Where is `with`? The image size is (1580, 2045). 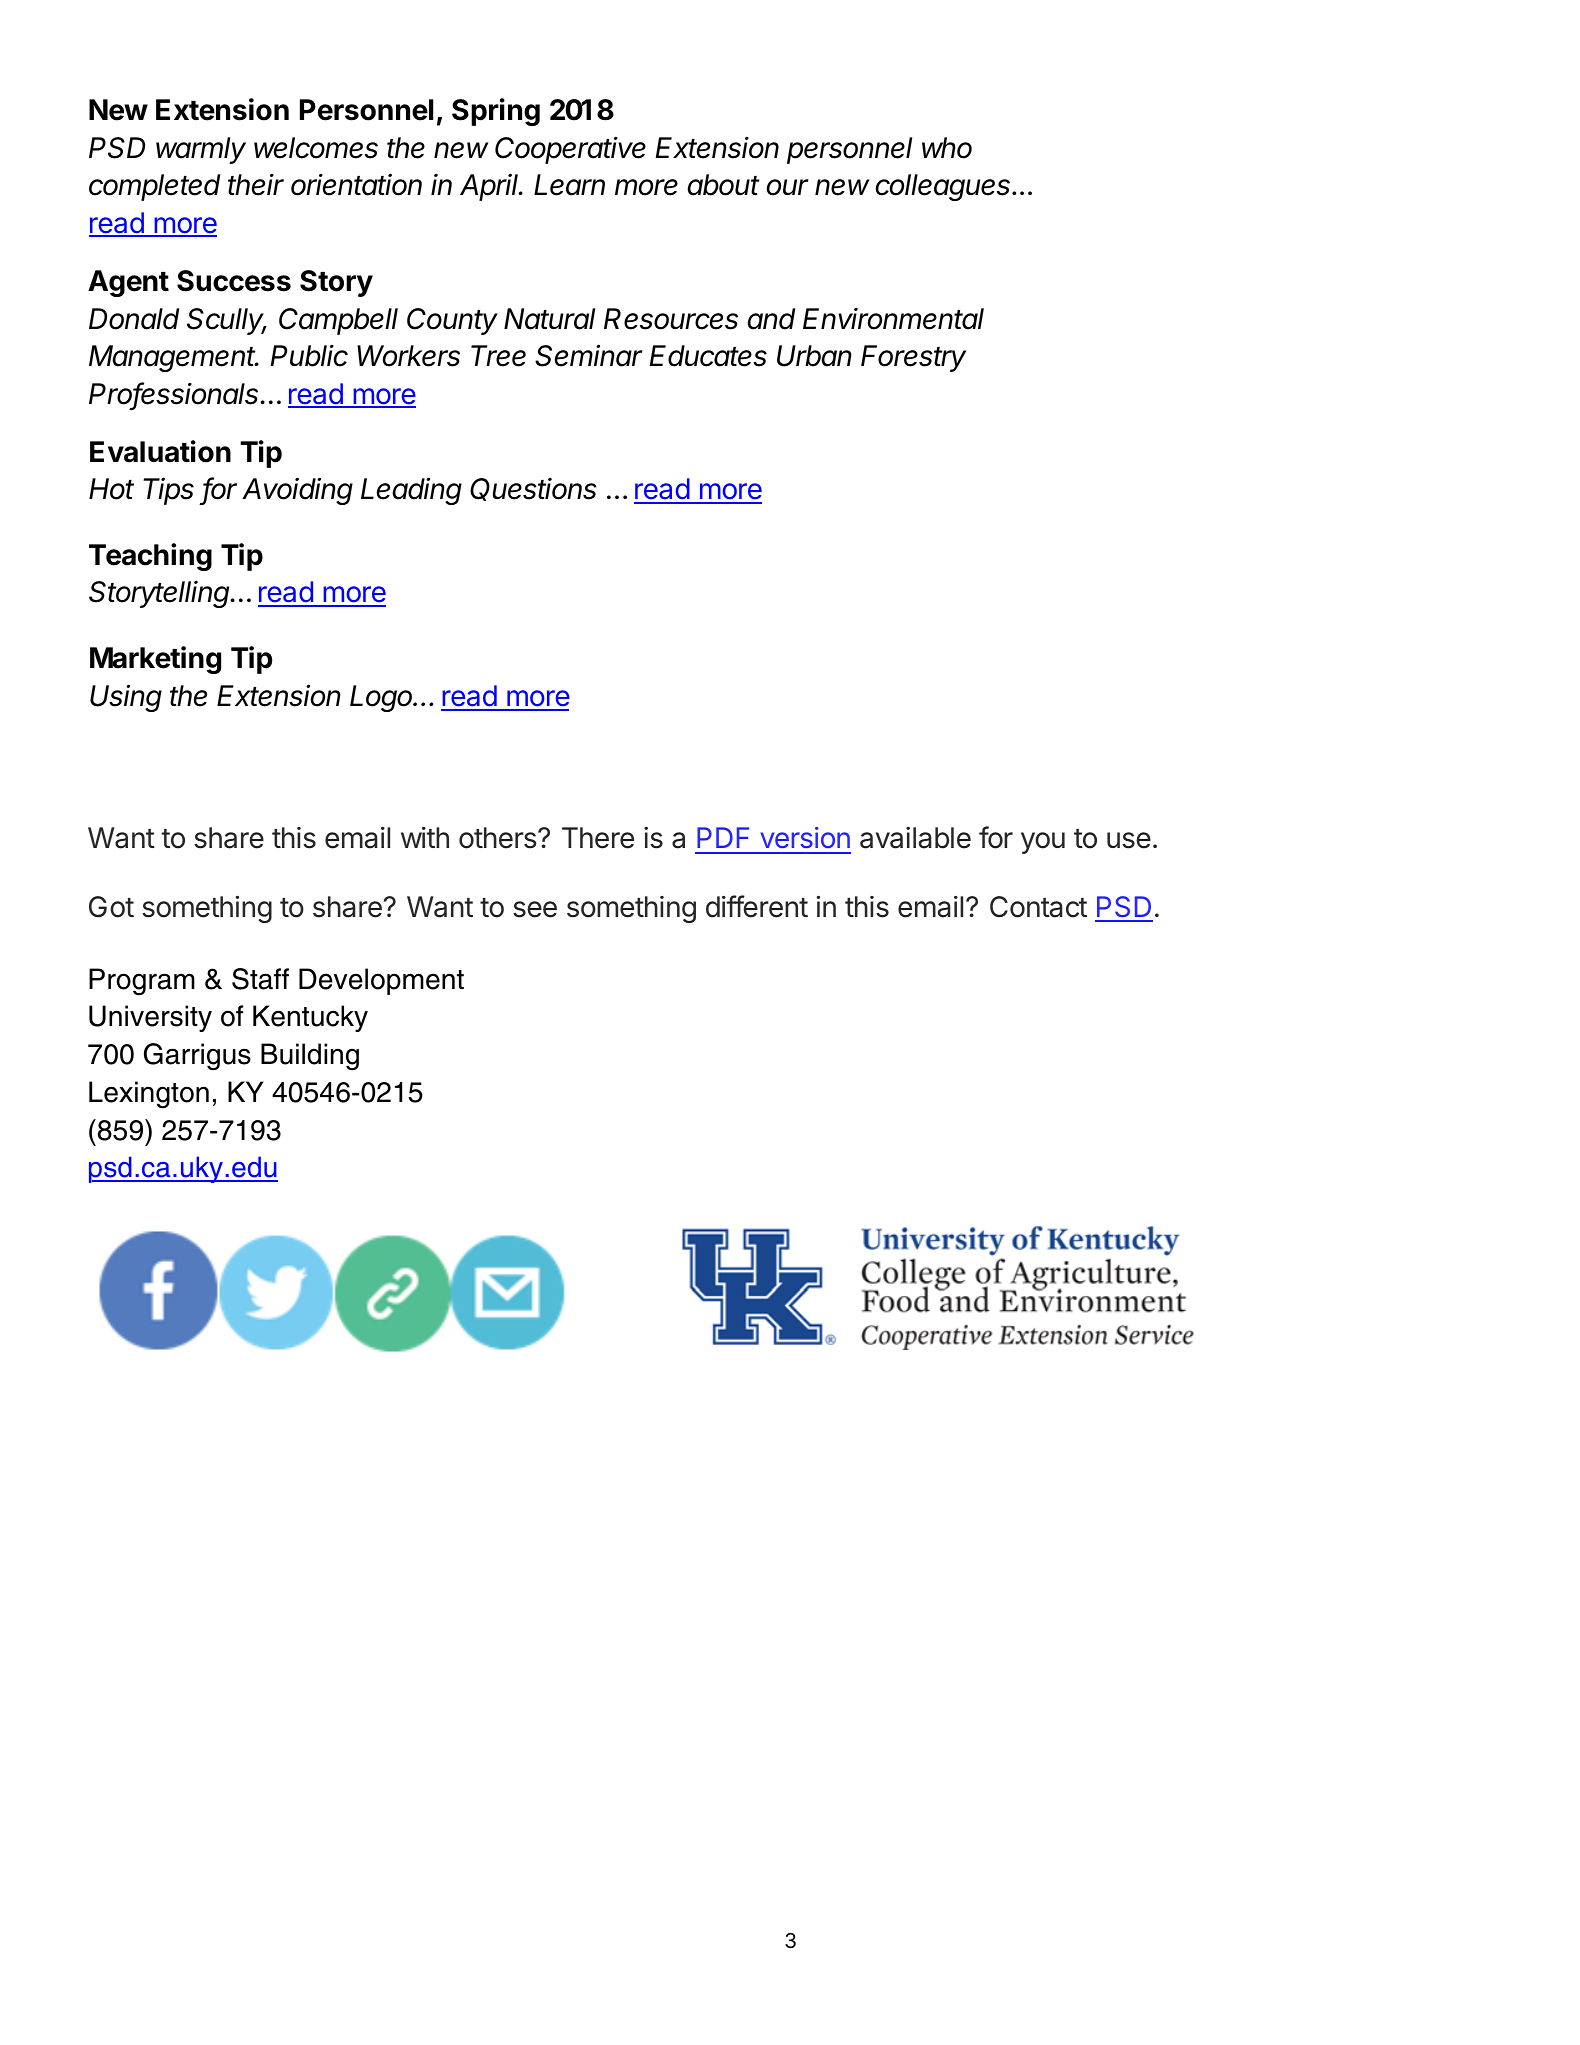 with is located at coordinates (425, 837).
